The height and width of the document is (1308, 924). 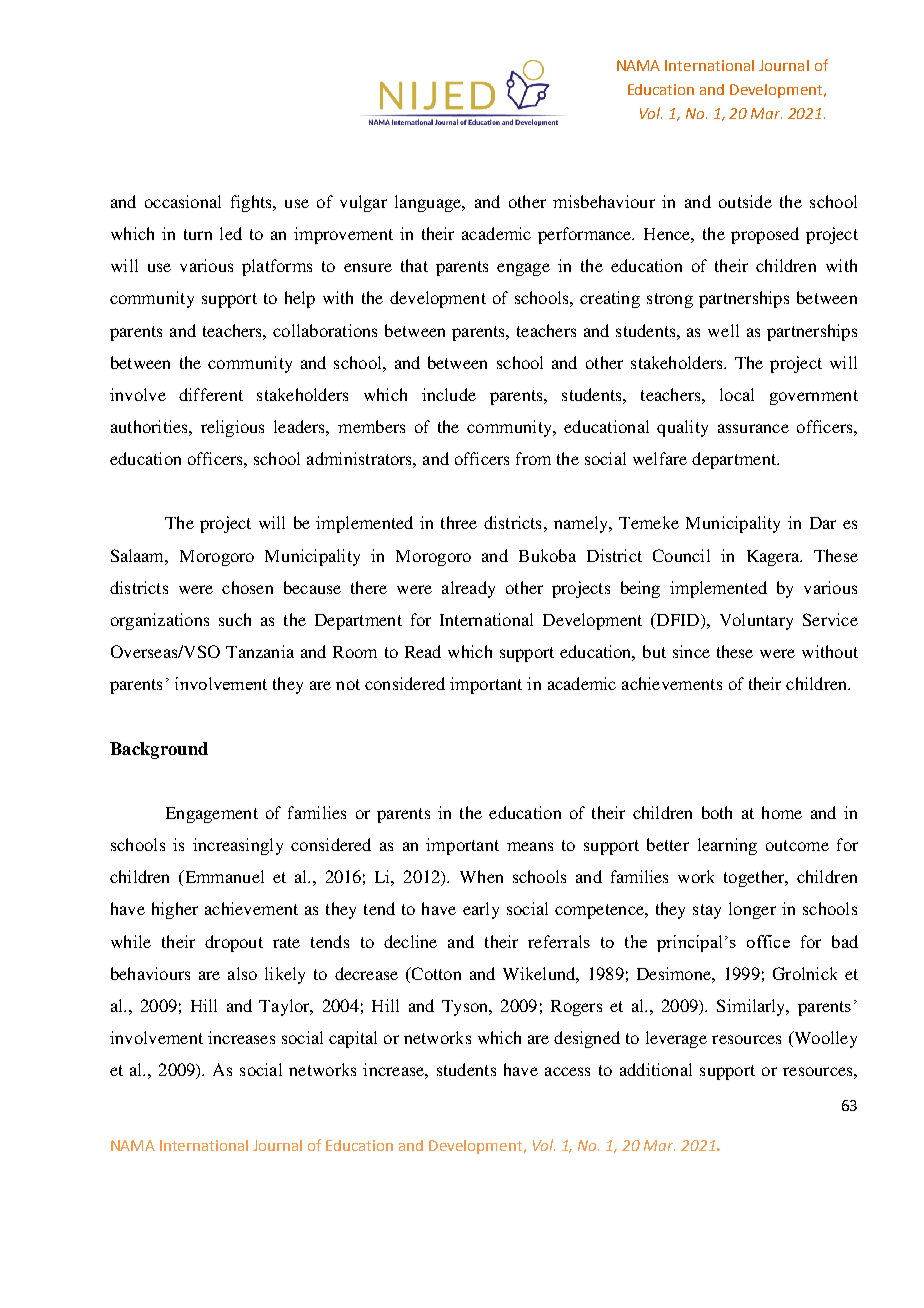 What do you see at coordinates (223, 878) in the document?
I see `Emmanuel` at bounding box center [223, 878].
